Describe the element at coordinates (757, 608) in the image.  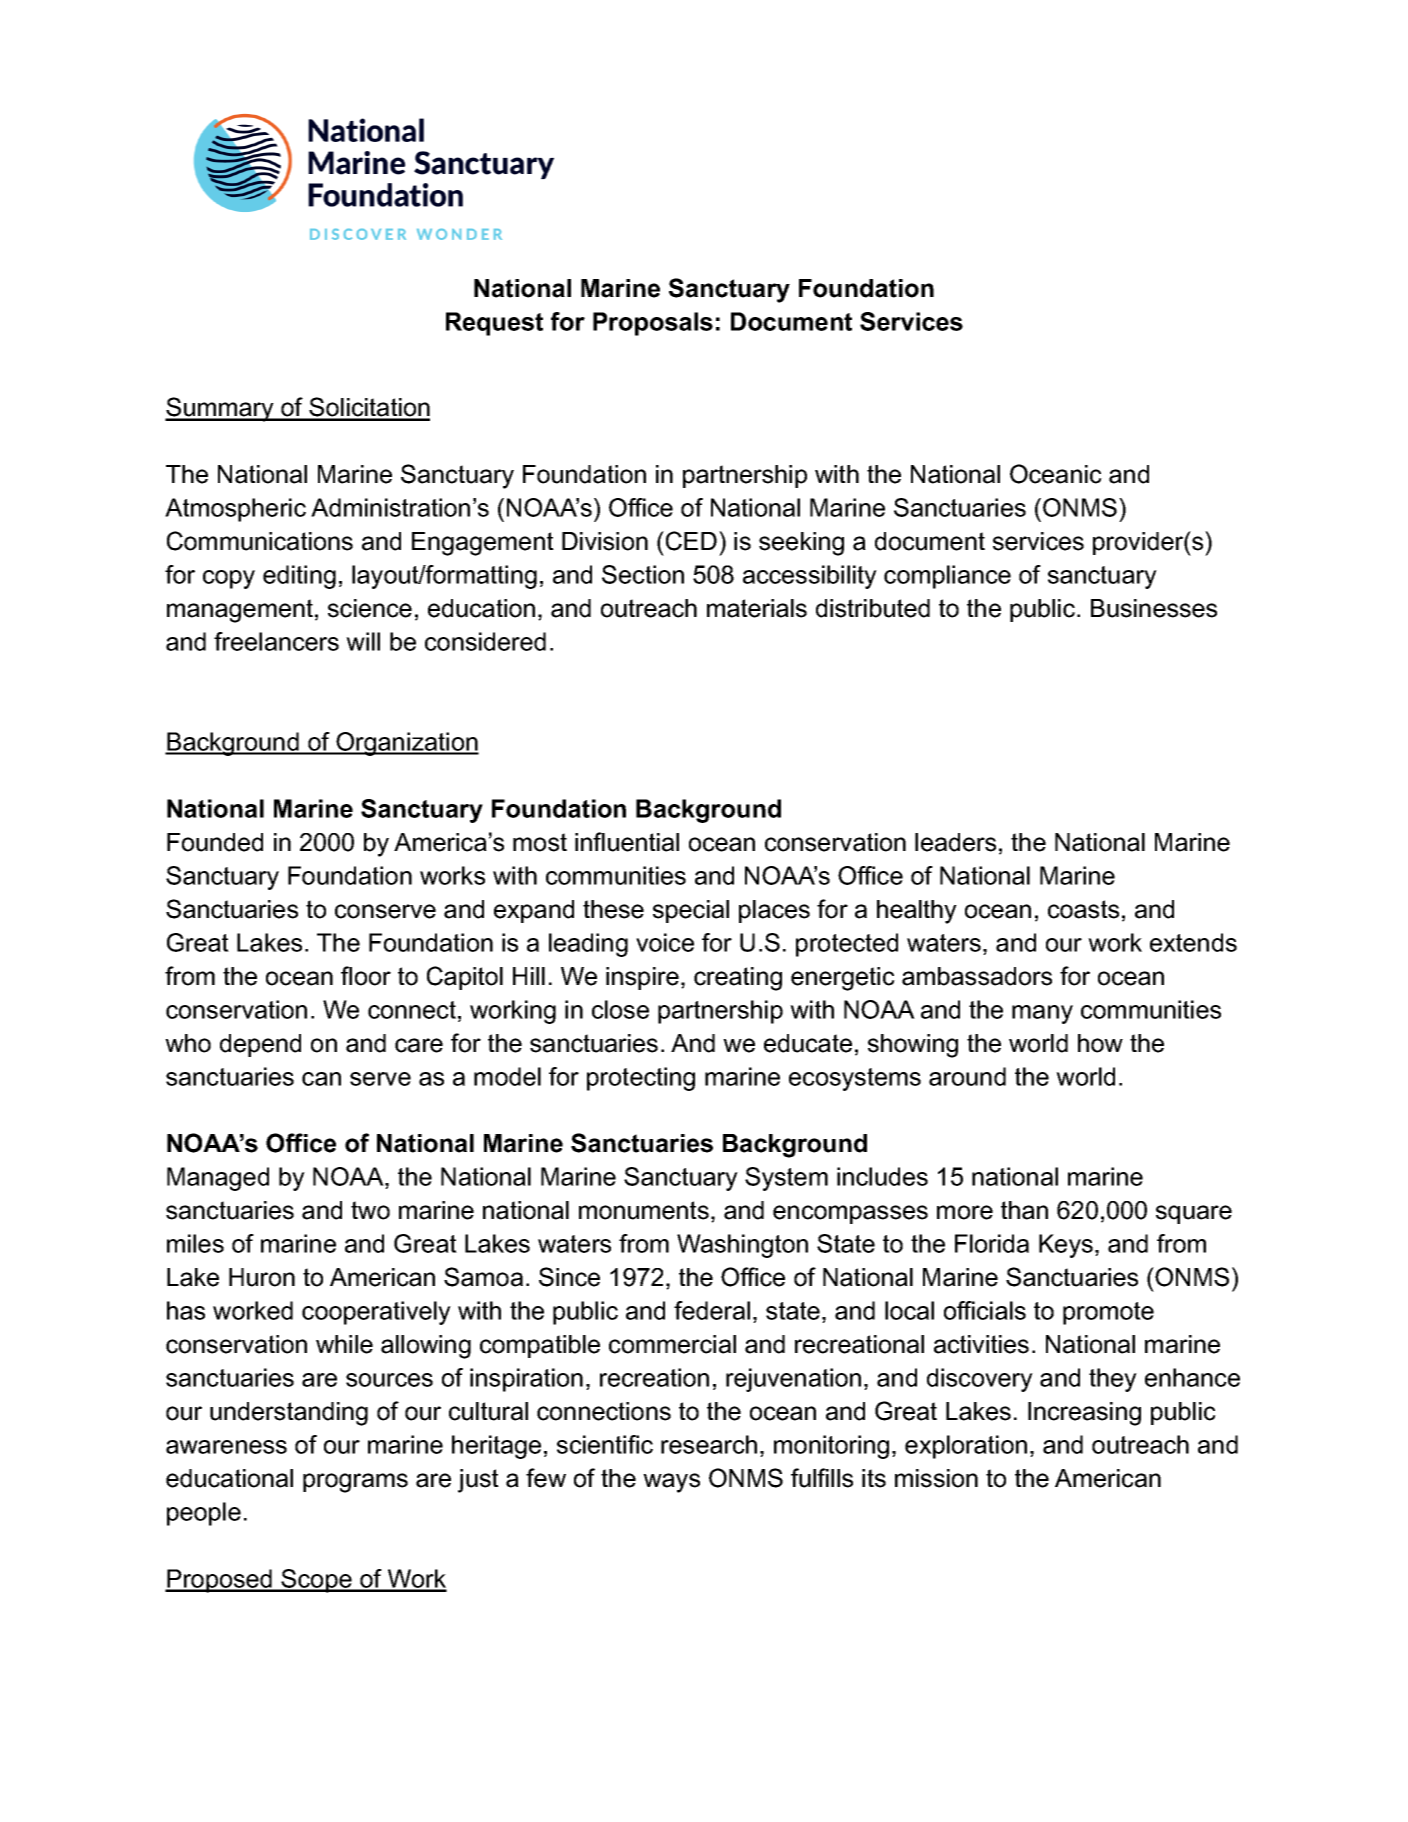
I see `materials` at that location.
